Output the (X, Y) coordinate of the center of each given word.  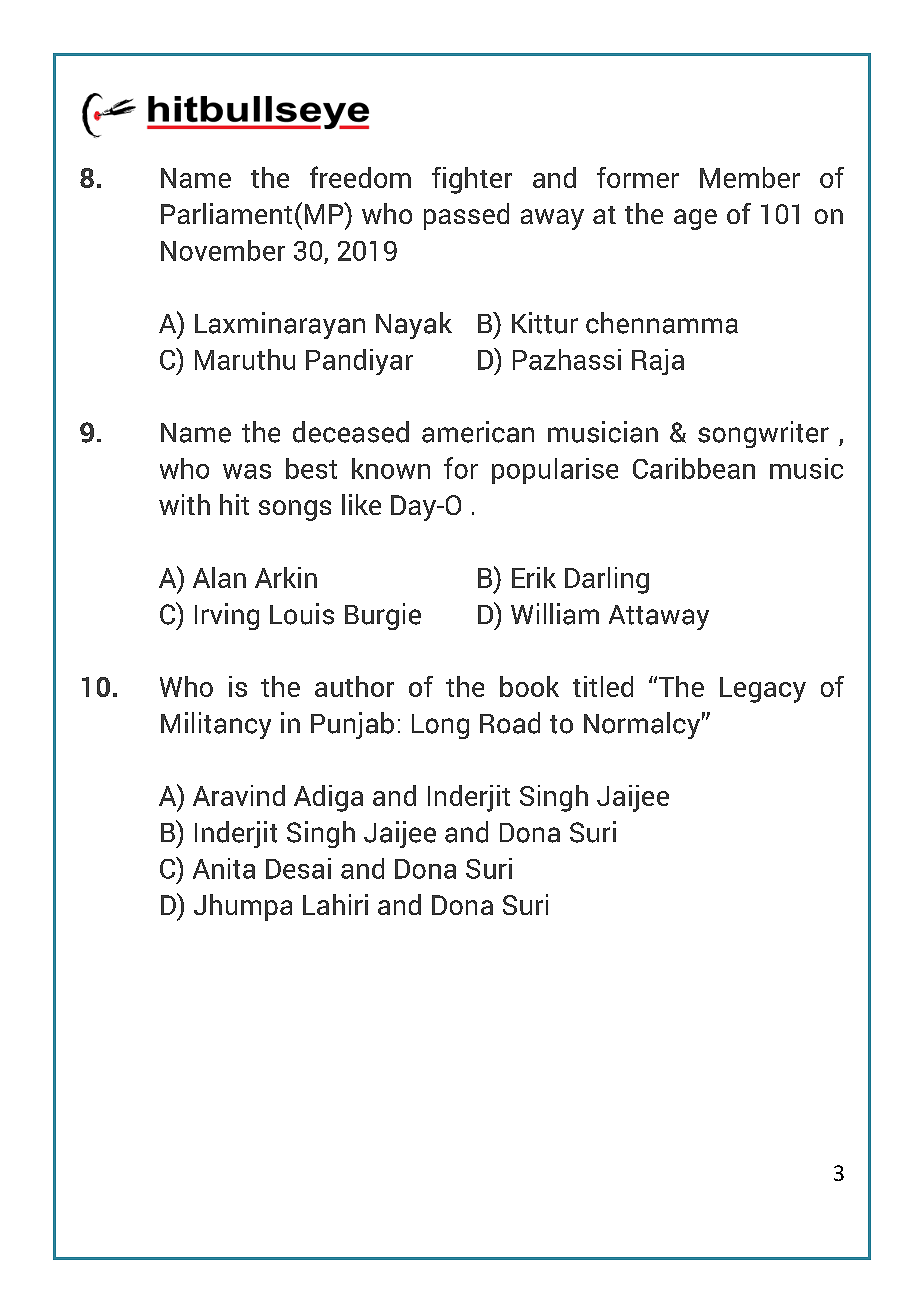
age (695, 219)
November (223, 250)
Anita (224, 868)
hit (234, 504)
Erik (534, 577)
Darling (607, 580)
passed (466, 216)
